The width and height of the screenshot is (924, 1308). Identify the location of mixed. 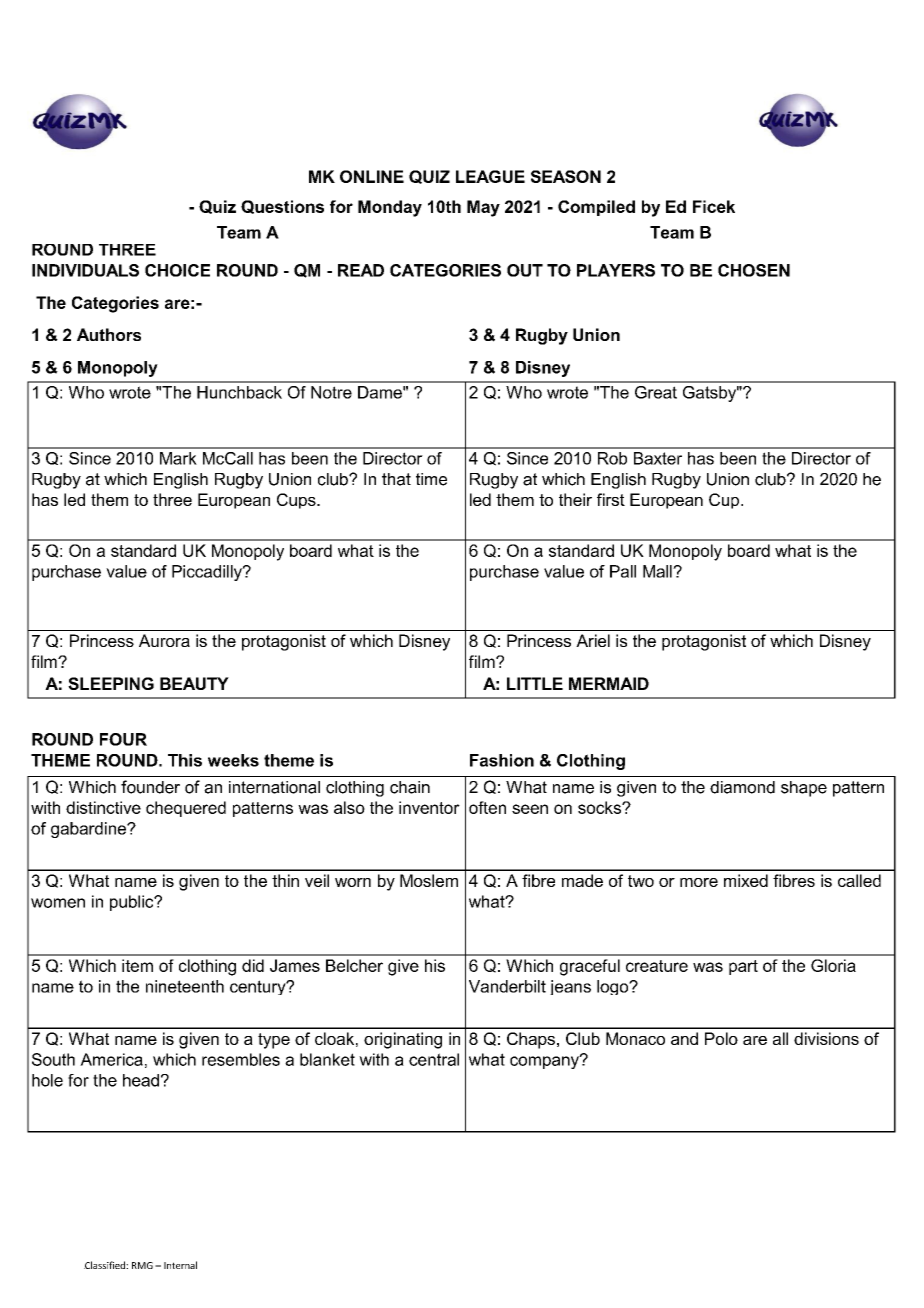
(746, 880).
